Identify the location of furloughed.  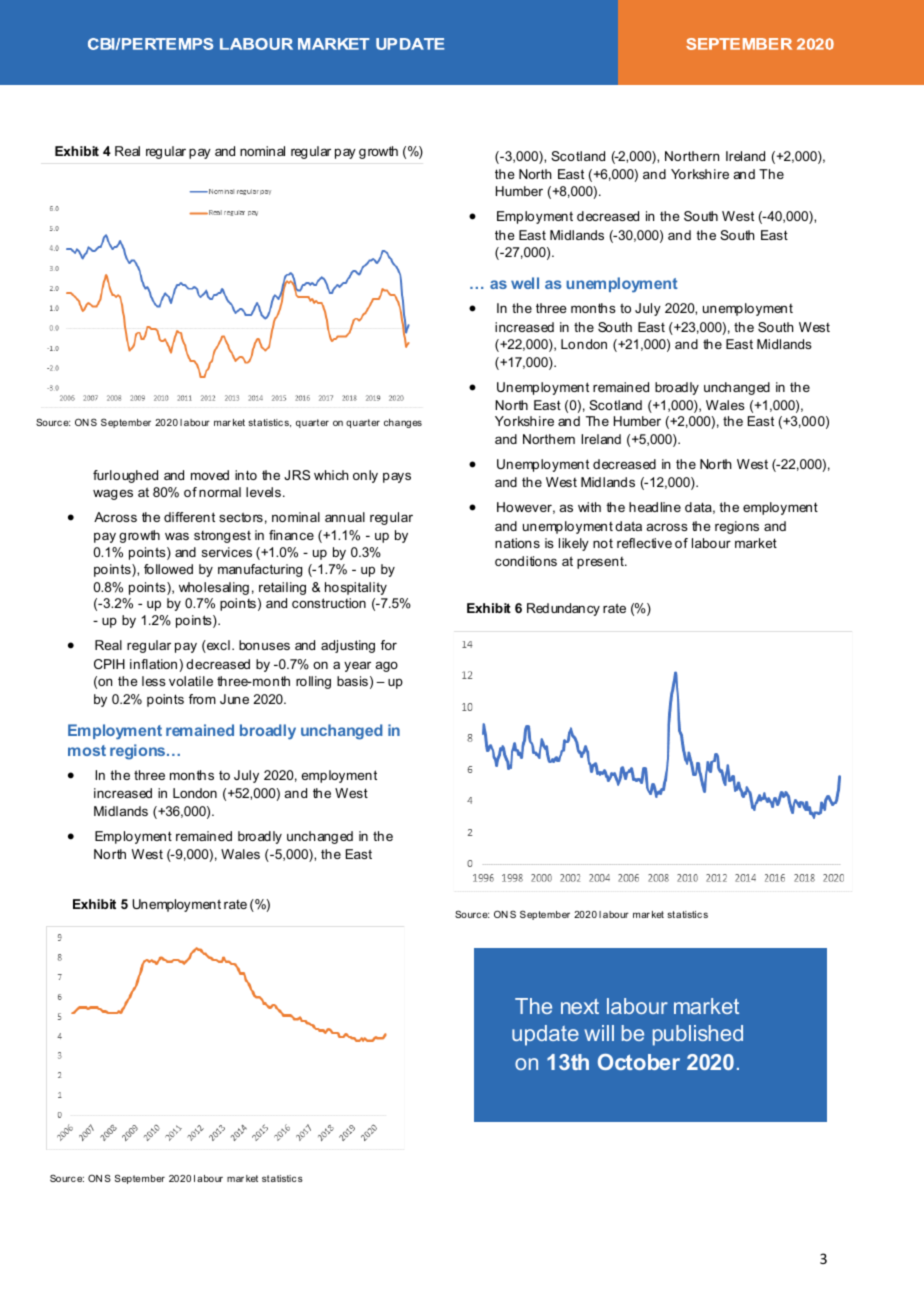
(125, 476).
